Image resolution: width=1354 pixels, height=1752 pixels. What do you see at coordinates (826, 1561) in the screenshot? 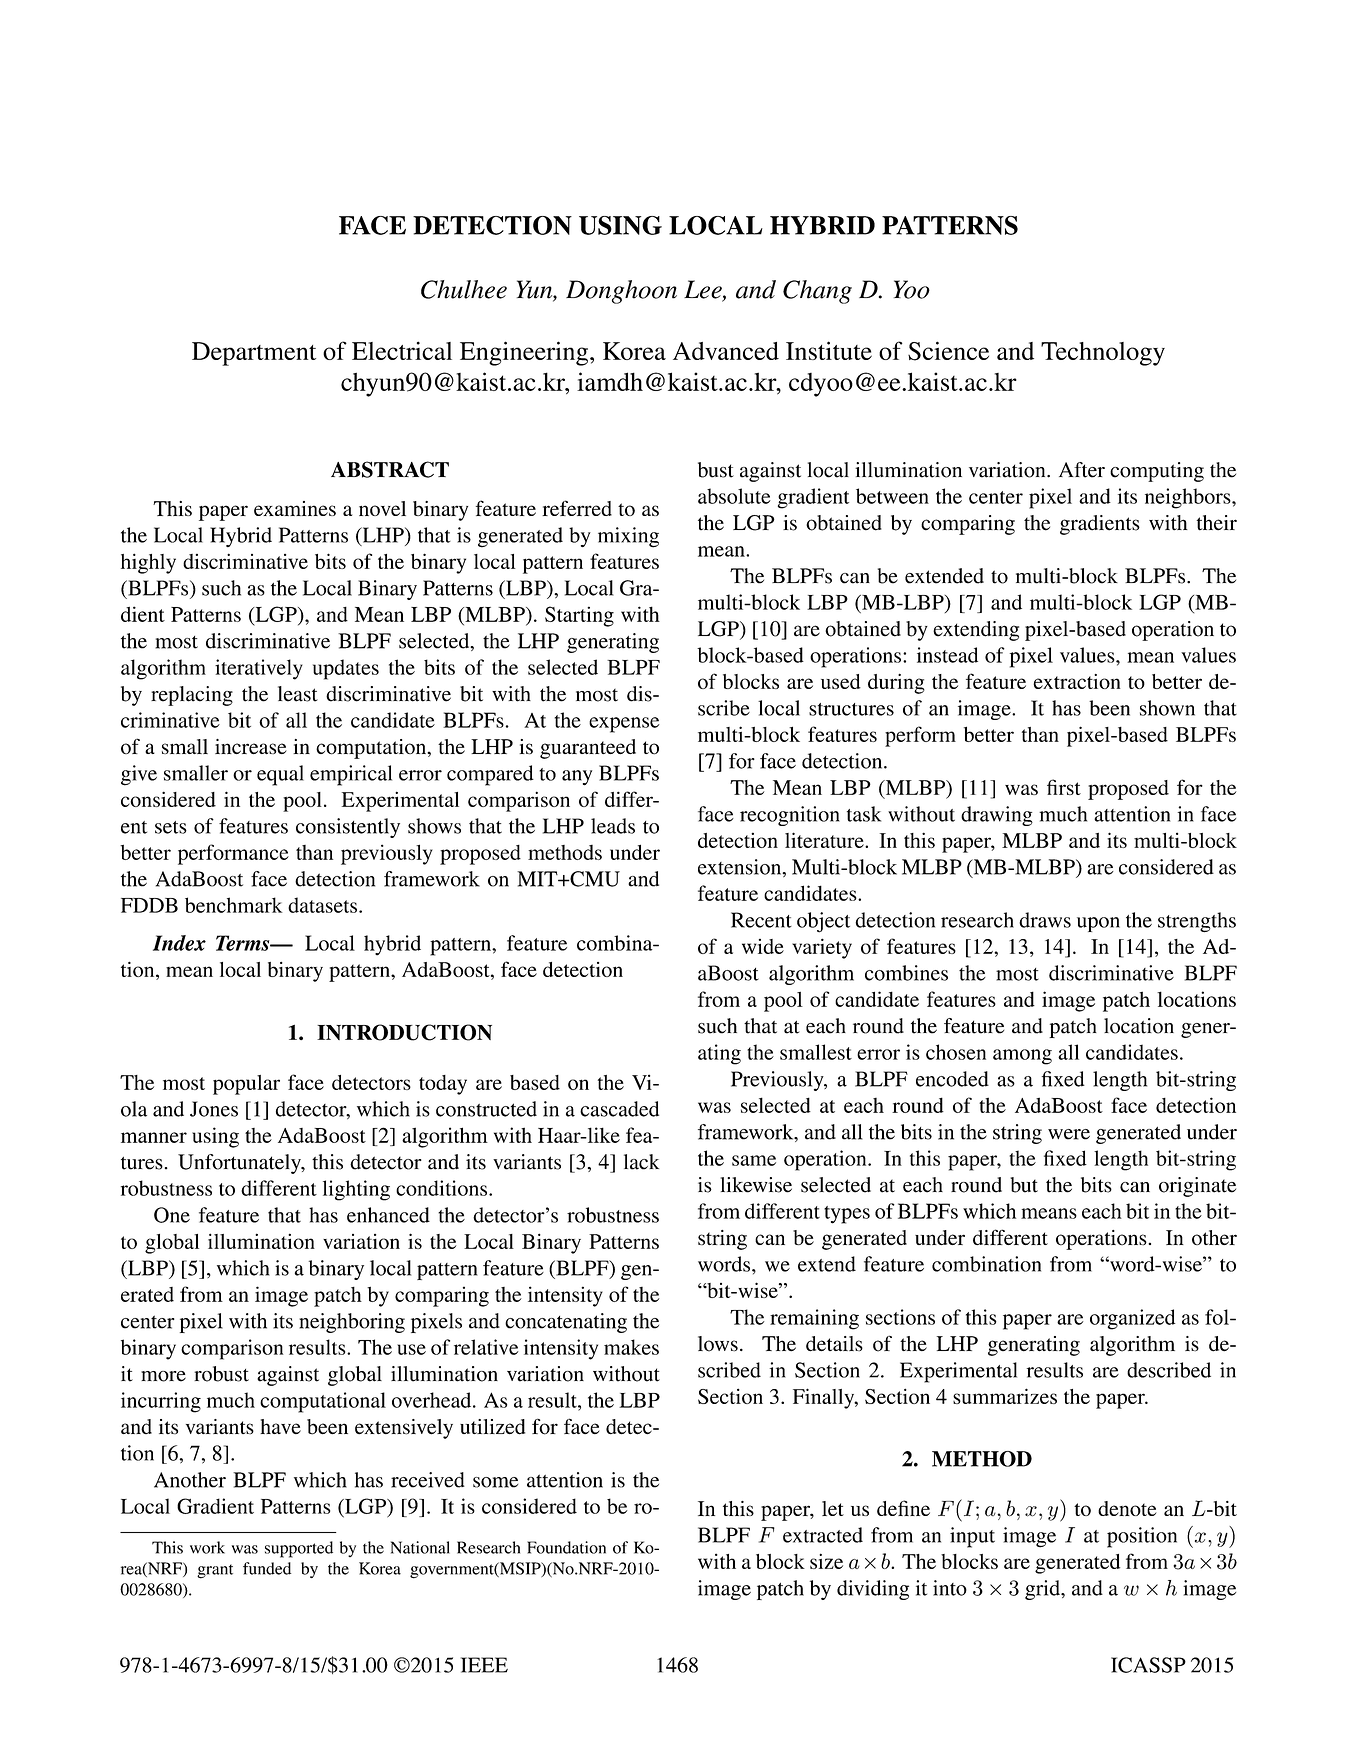
I see `size` at bounding box center [826, 1561].
